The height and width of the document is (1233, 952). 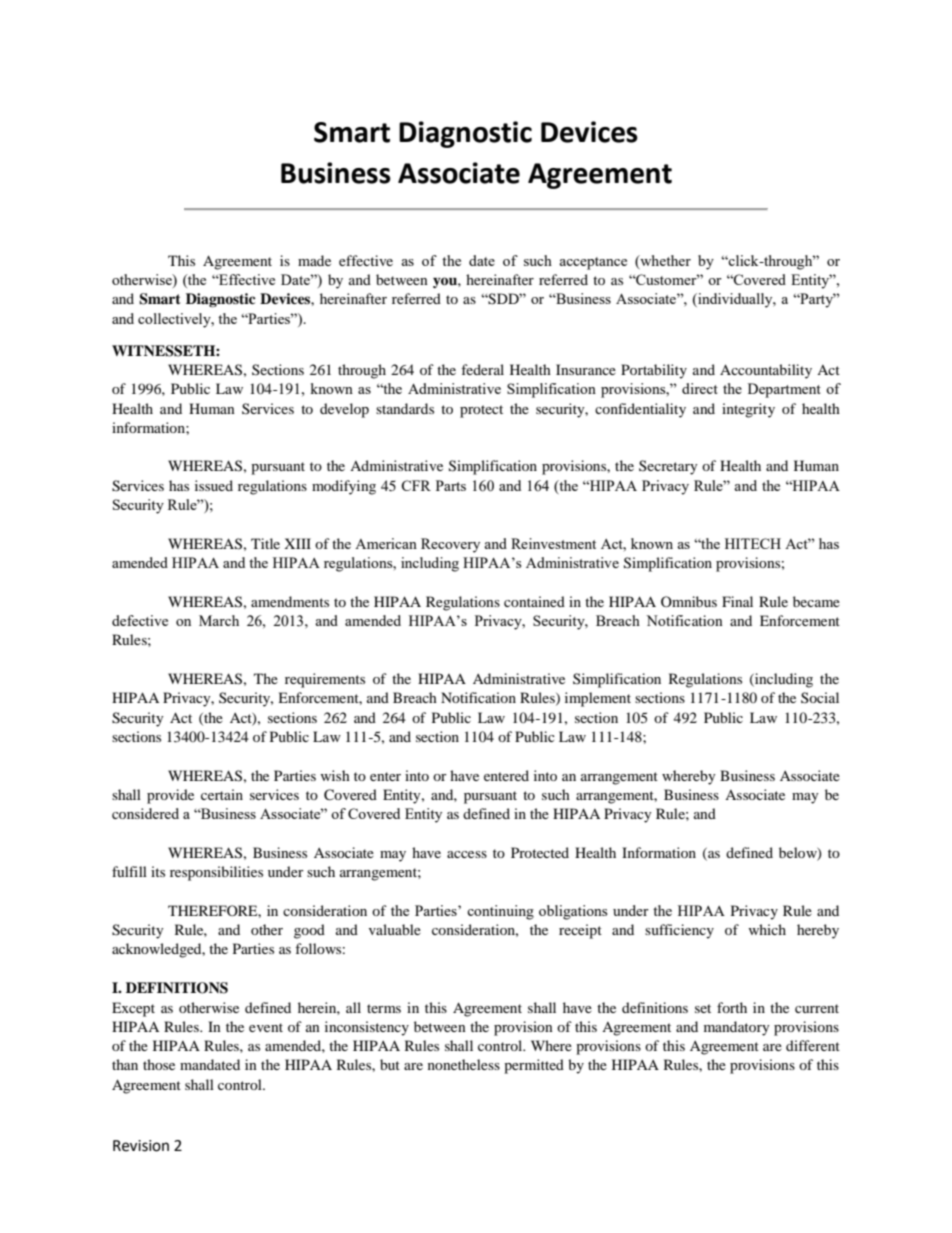 What do you see at coordinates (451, 485) in the document?
I see `Parts` at bounding box center [451, 485].
